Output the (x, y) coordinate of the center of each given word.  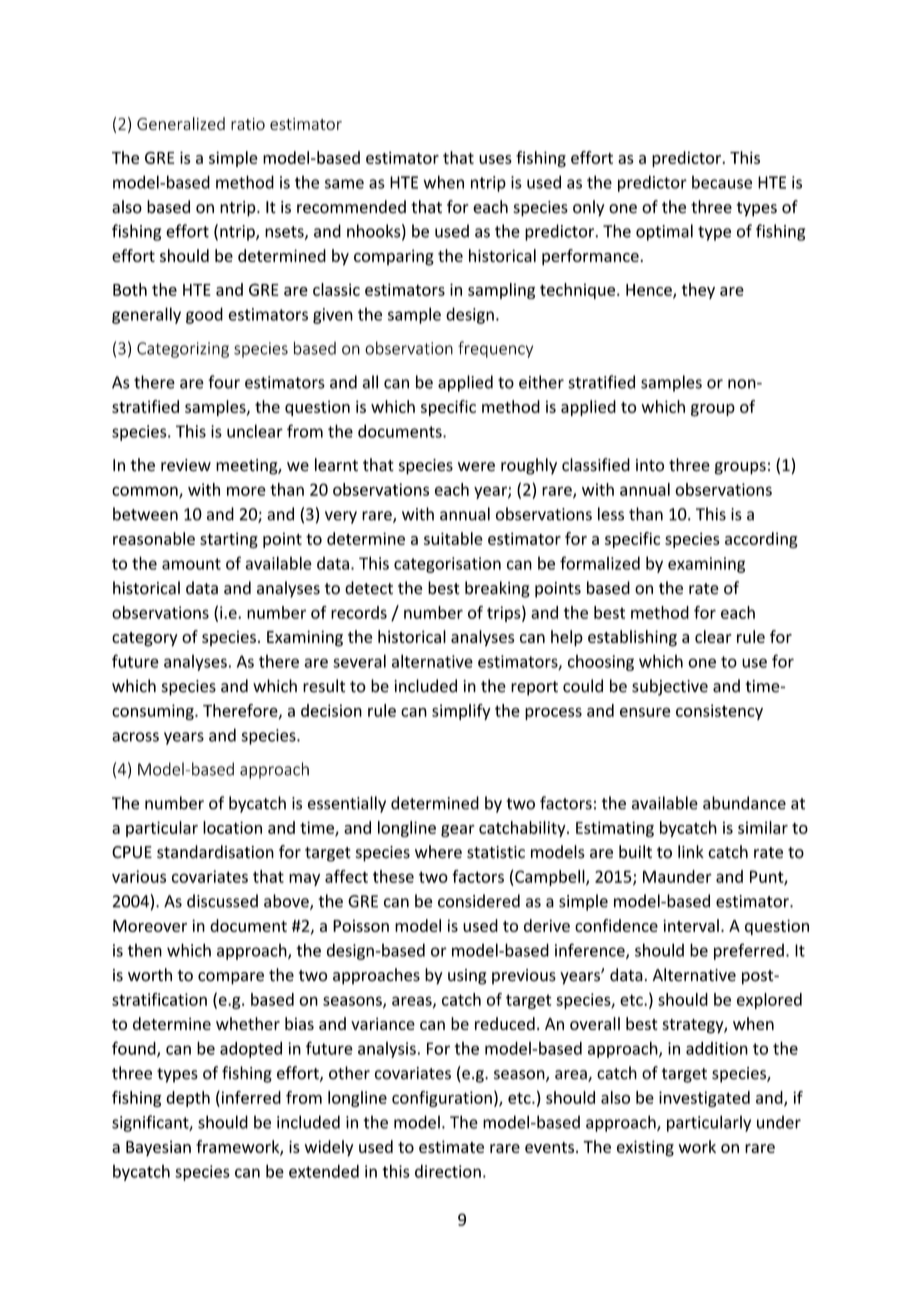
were (476, 467)
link (691, 851)
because (722, 182)
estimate (451, 1146)
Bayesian (158, 1148)
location (232, 827)
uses (495, 159)
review (186, 465)
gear (458, 831)
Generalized (181, 123)
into (650, 465)
